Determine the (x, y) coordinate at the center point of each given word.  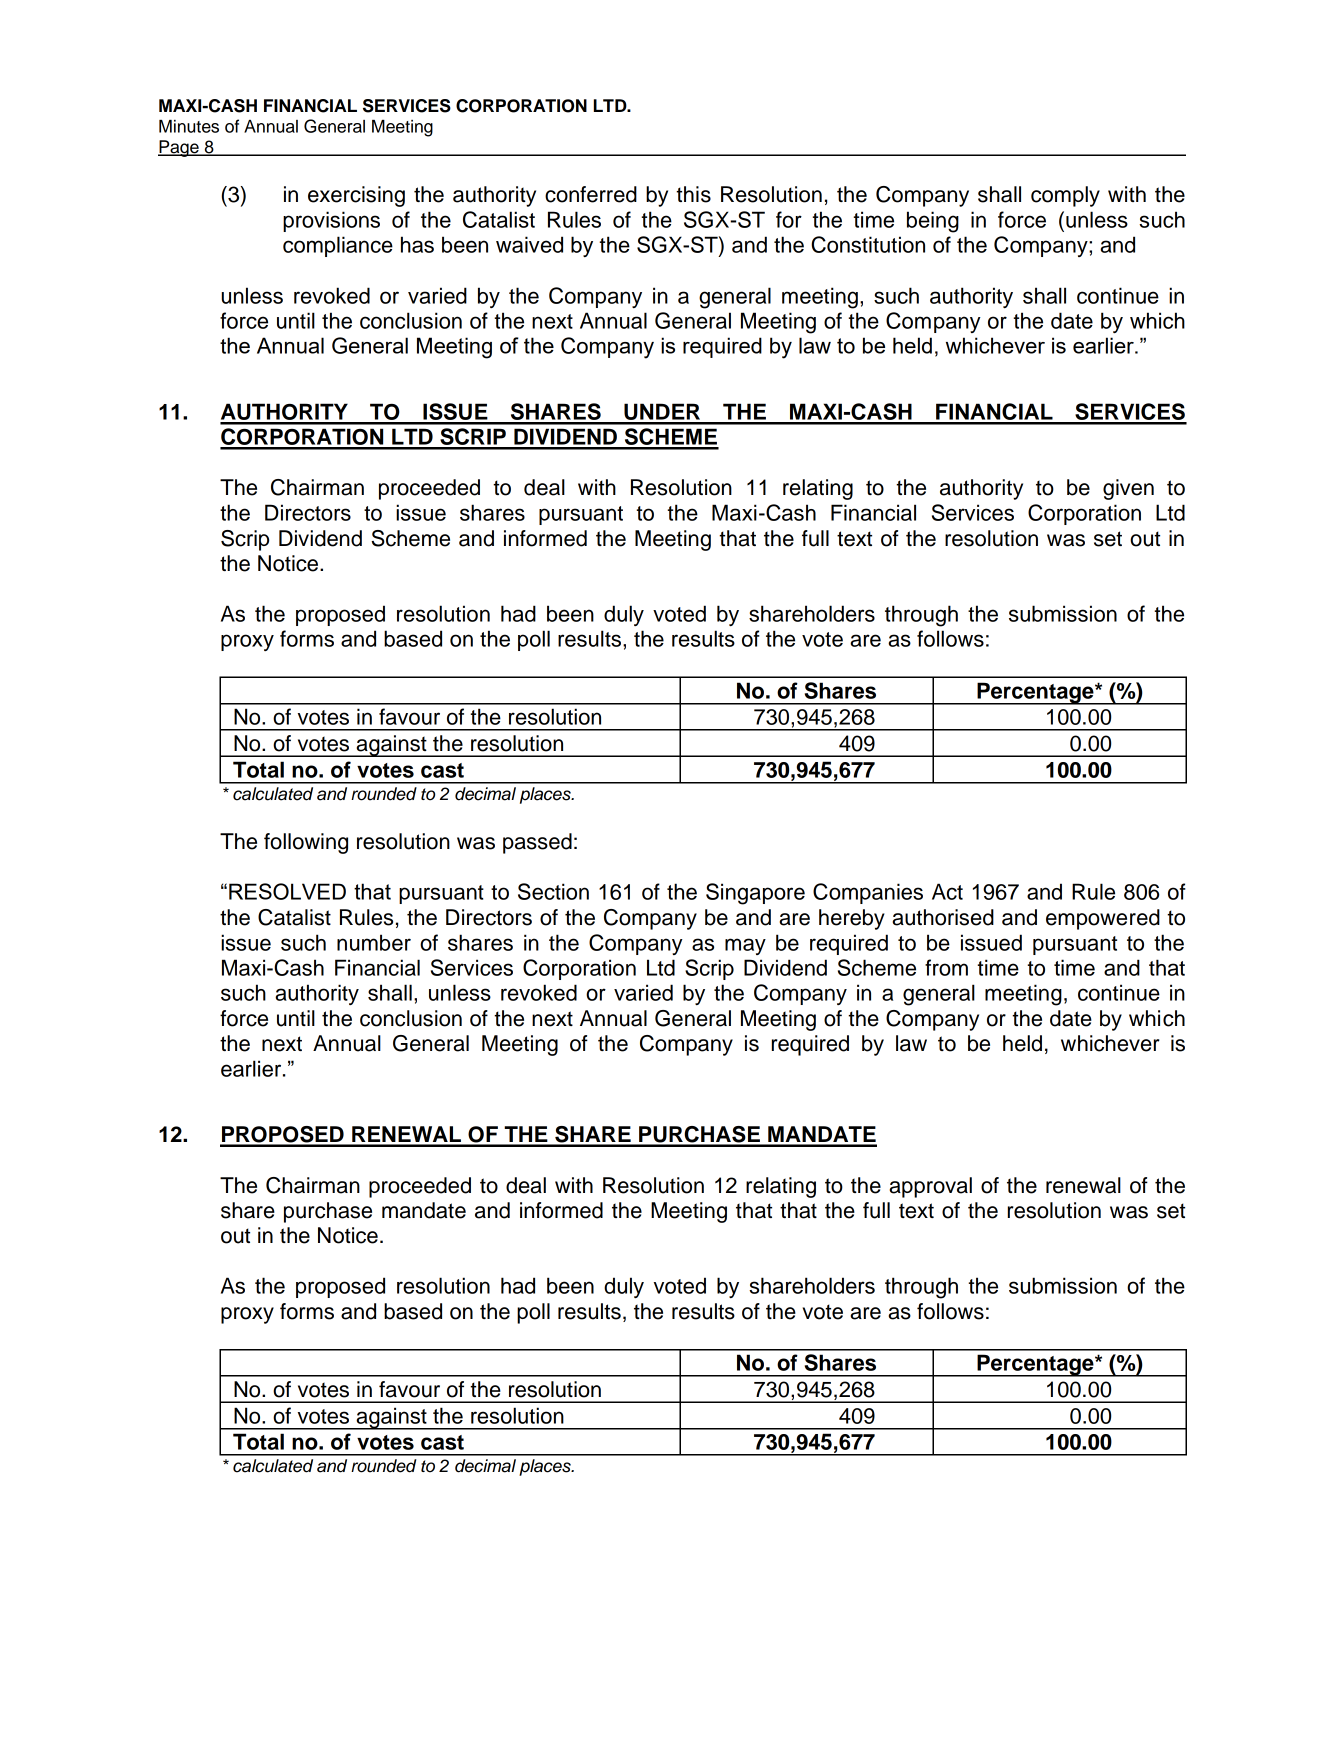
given (1128, 489)
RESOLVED (287, 891)
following (306, 843)
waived (529, 244)
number (374, 942)
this (693, 194)
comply (1065, 196)
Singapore (755, 894)
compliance (338, 246)
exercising (356, 196)
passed (537, 843)
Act (947, 891)
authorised (943, 917)
